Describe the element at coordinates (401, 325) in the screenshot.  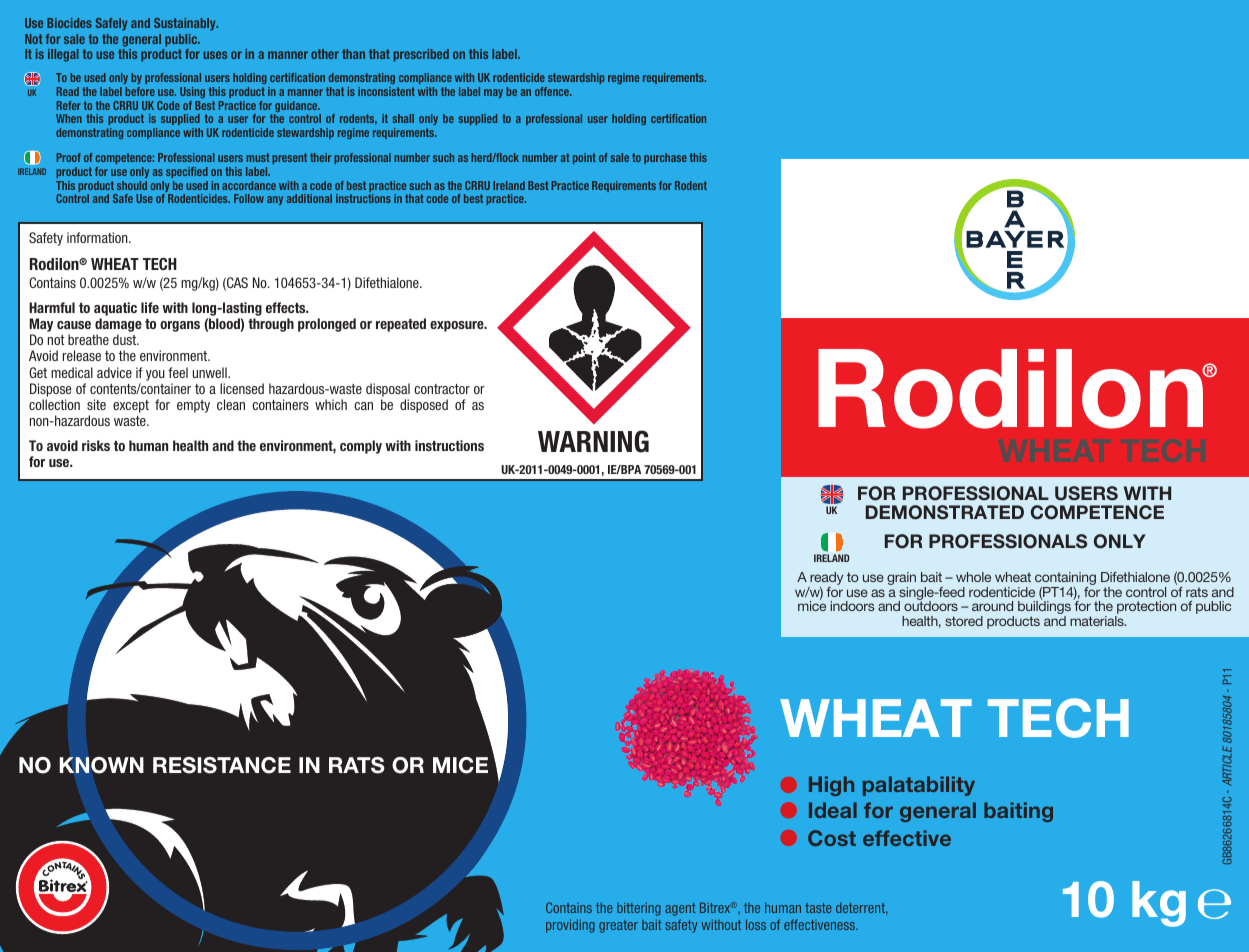
I see `repeated` at that location.
